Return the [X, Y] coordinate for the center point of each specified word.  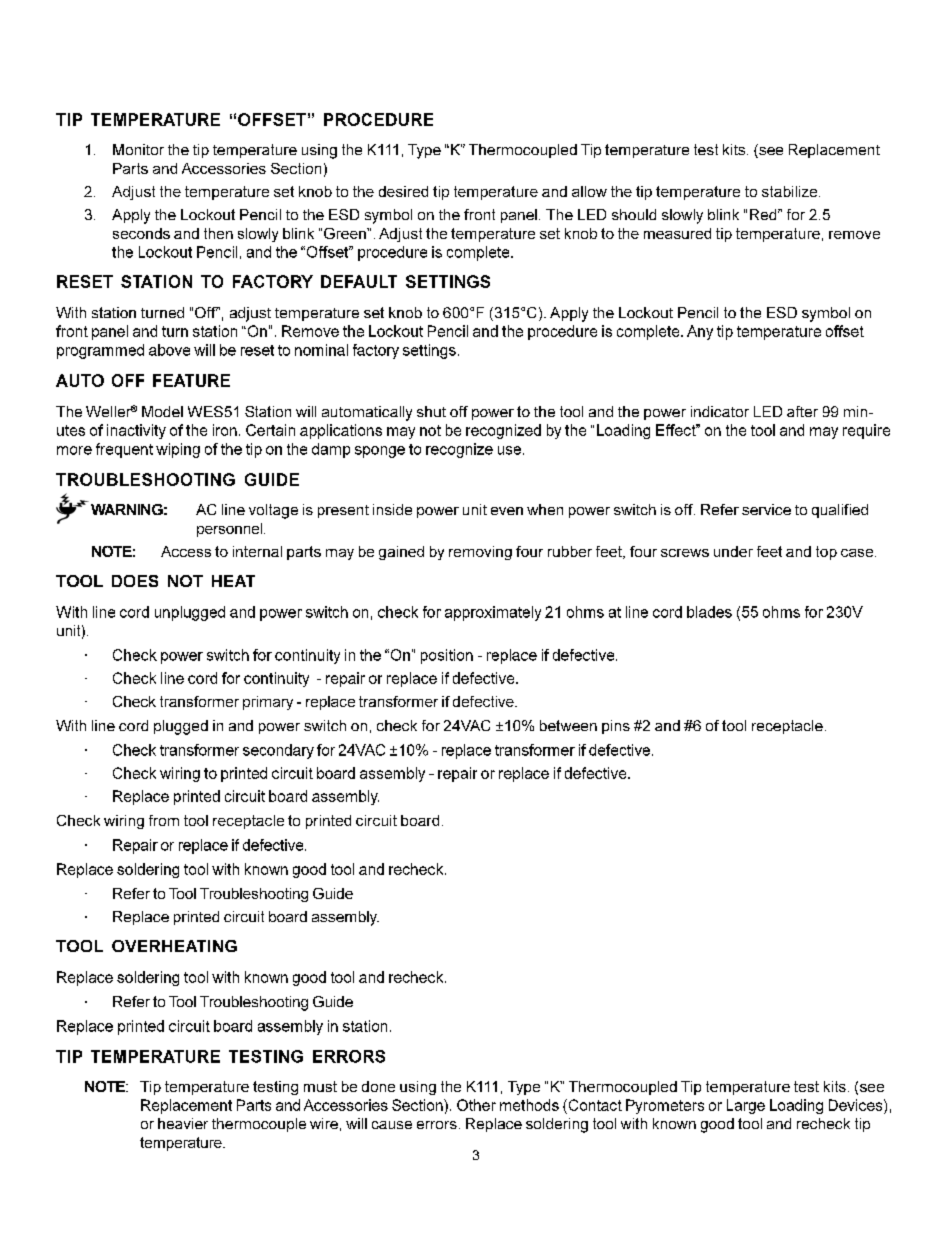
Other [476, 1105]
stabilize [791, 191]
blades [709, 612]
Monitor [138, 149]
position [447, 656]
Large [746, 1106]
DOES [135, 581]
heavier [183, 1123]
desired [403, 191]
